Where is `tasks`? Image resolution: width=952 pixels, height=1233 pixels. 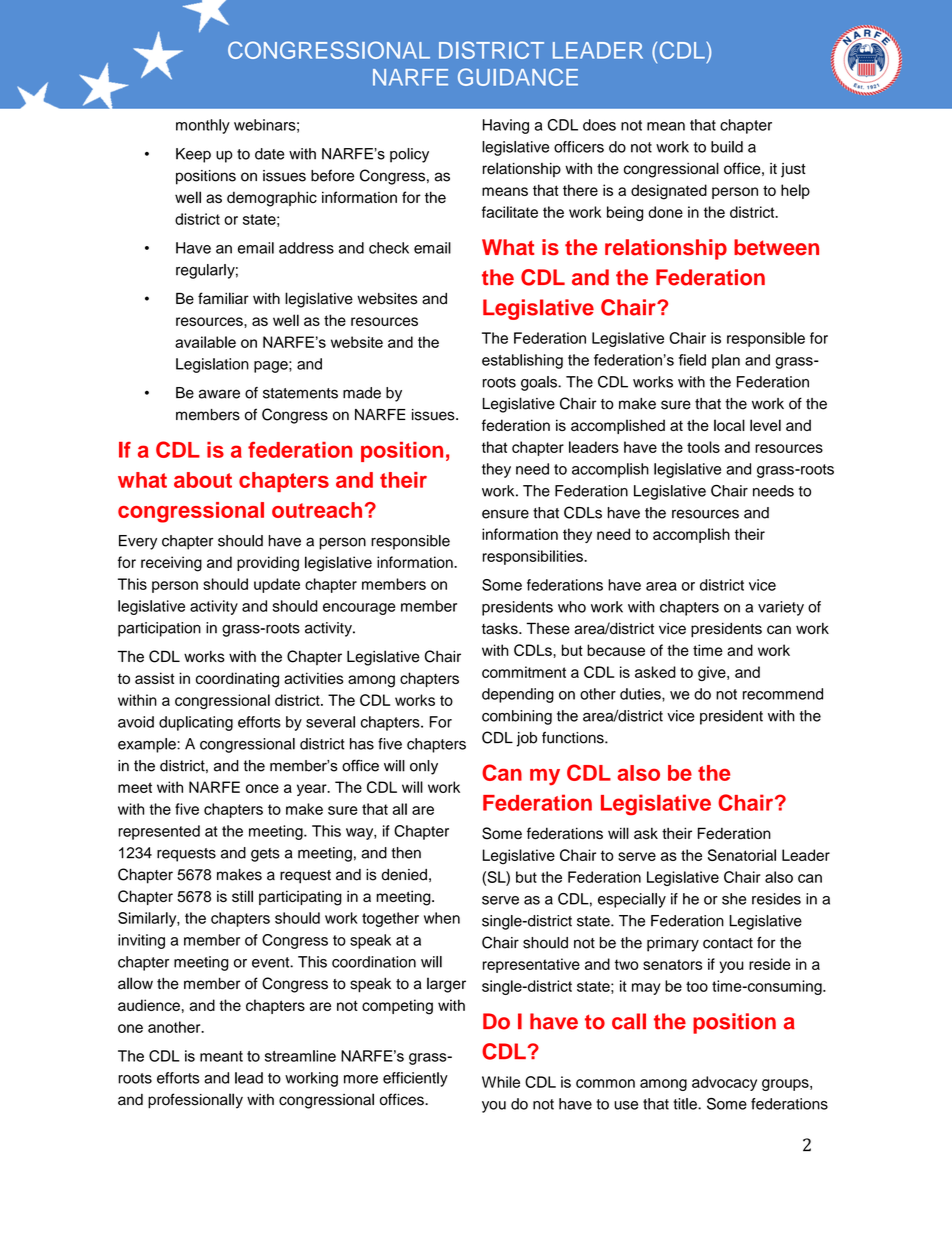 tasks is located at coordinates (501, 629).
